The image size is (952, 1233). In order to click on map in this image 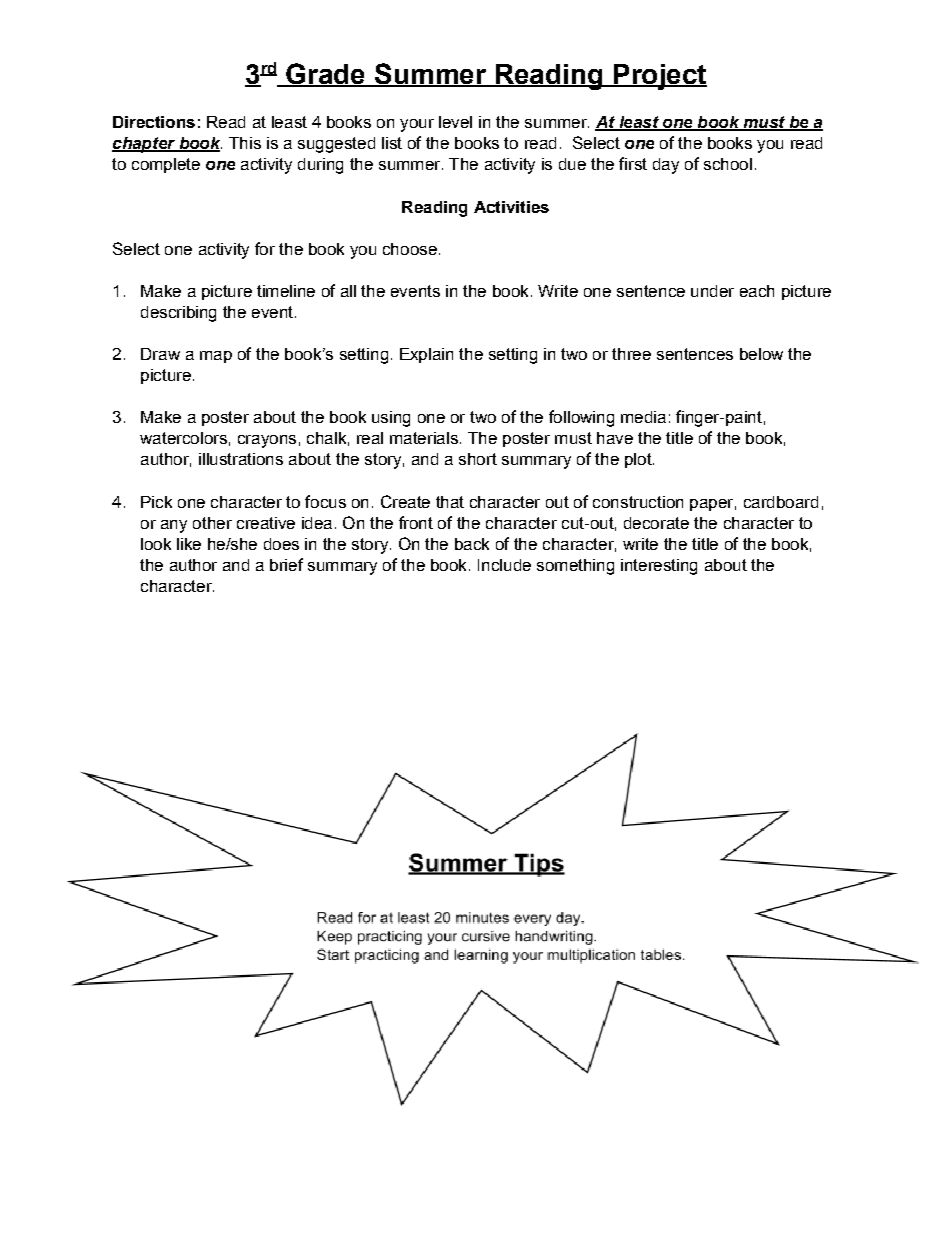, I will do `click(216, 357)`.
